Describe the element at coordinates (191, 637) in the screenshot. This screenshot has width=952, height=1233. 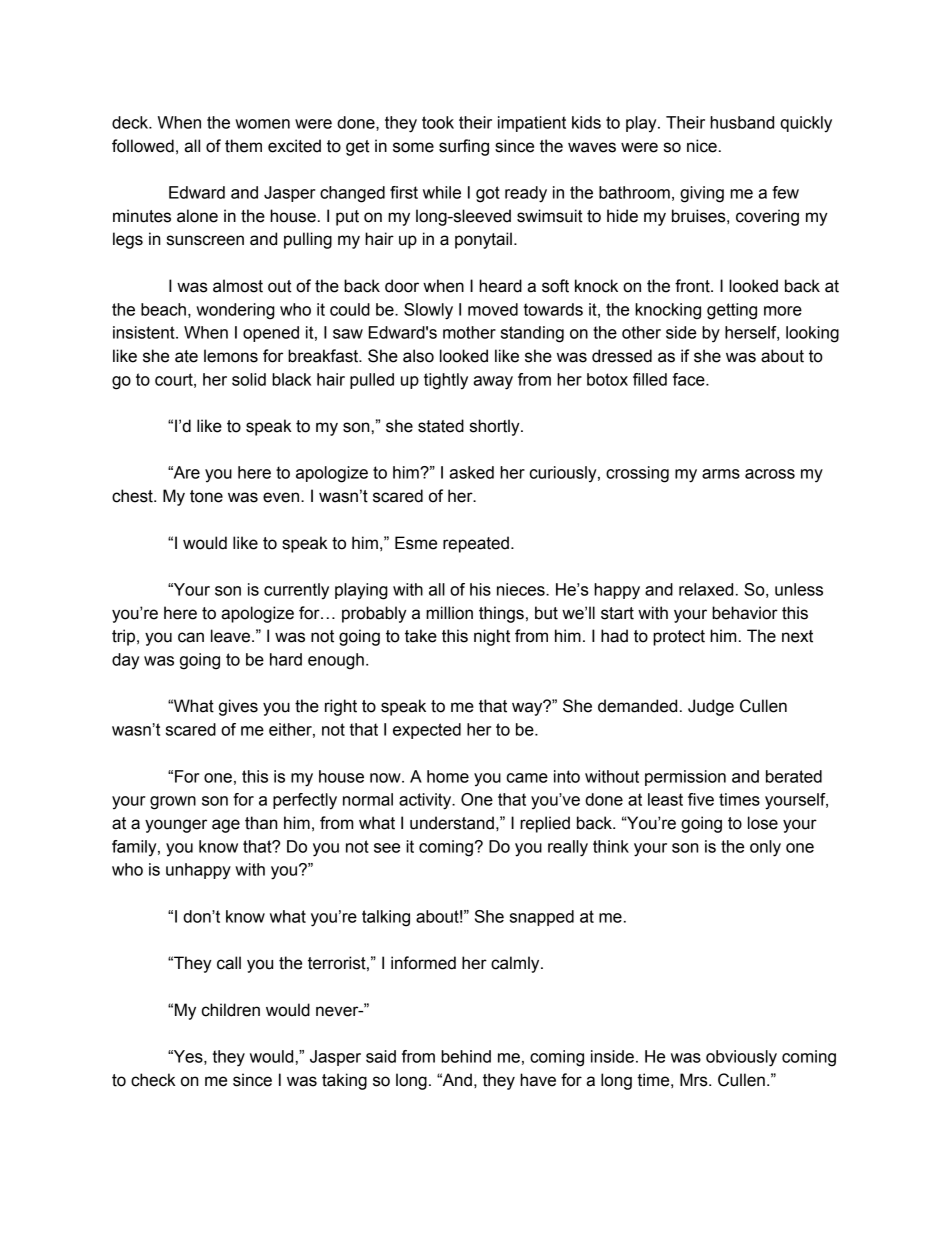
I see `can` at that location.
